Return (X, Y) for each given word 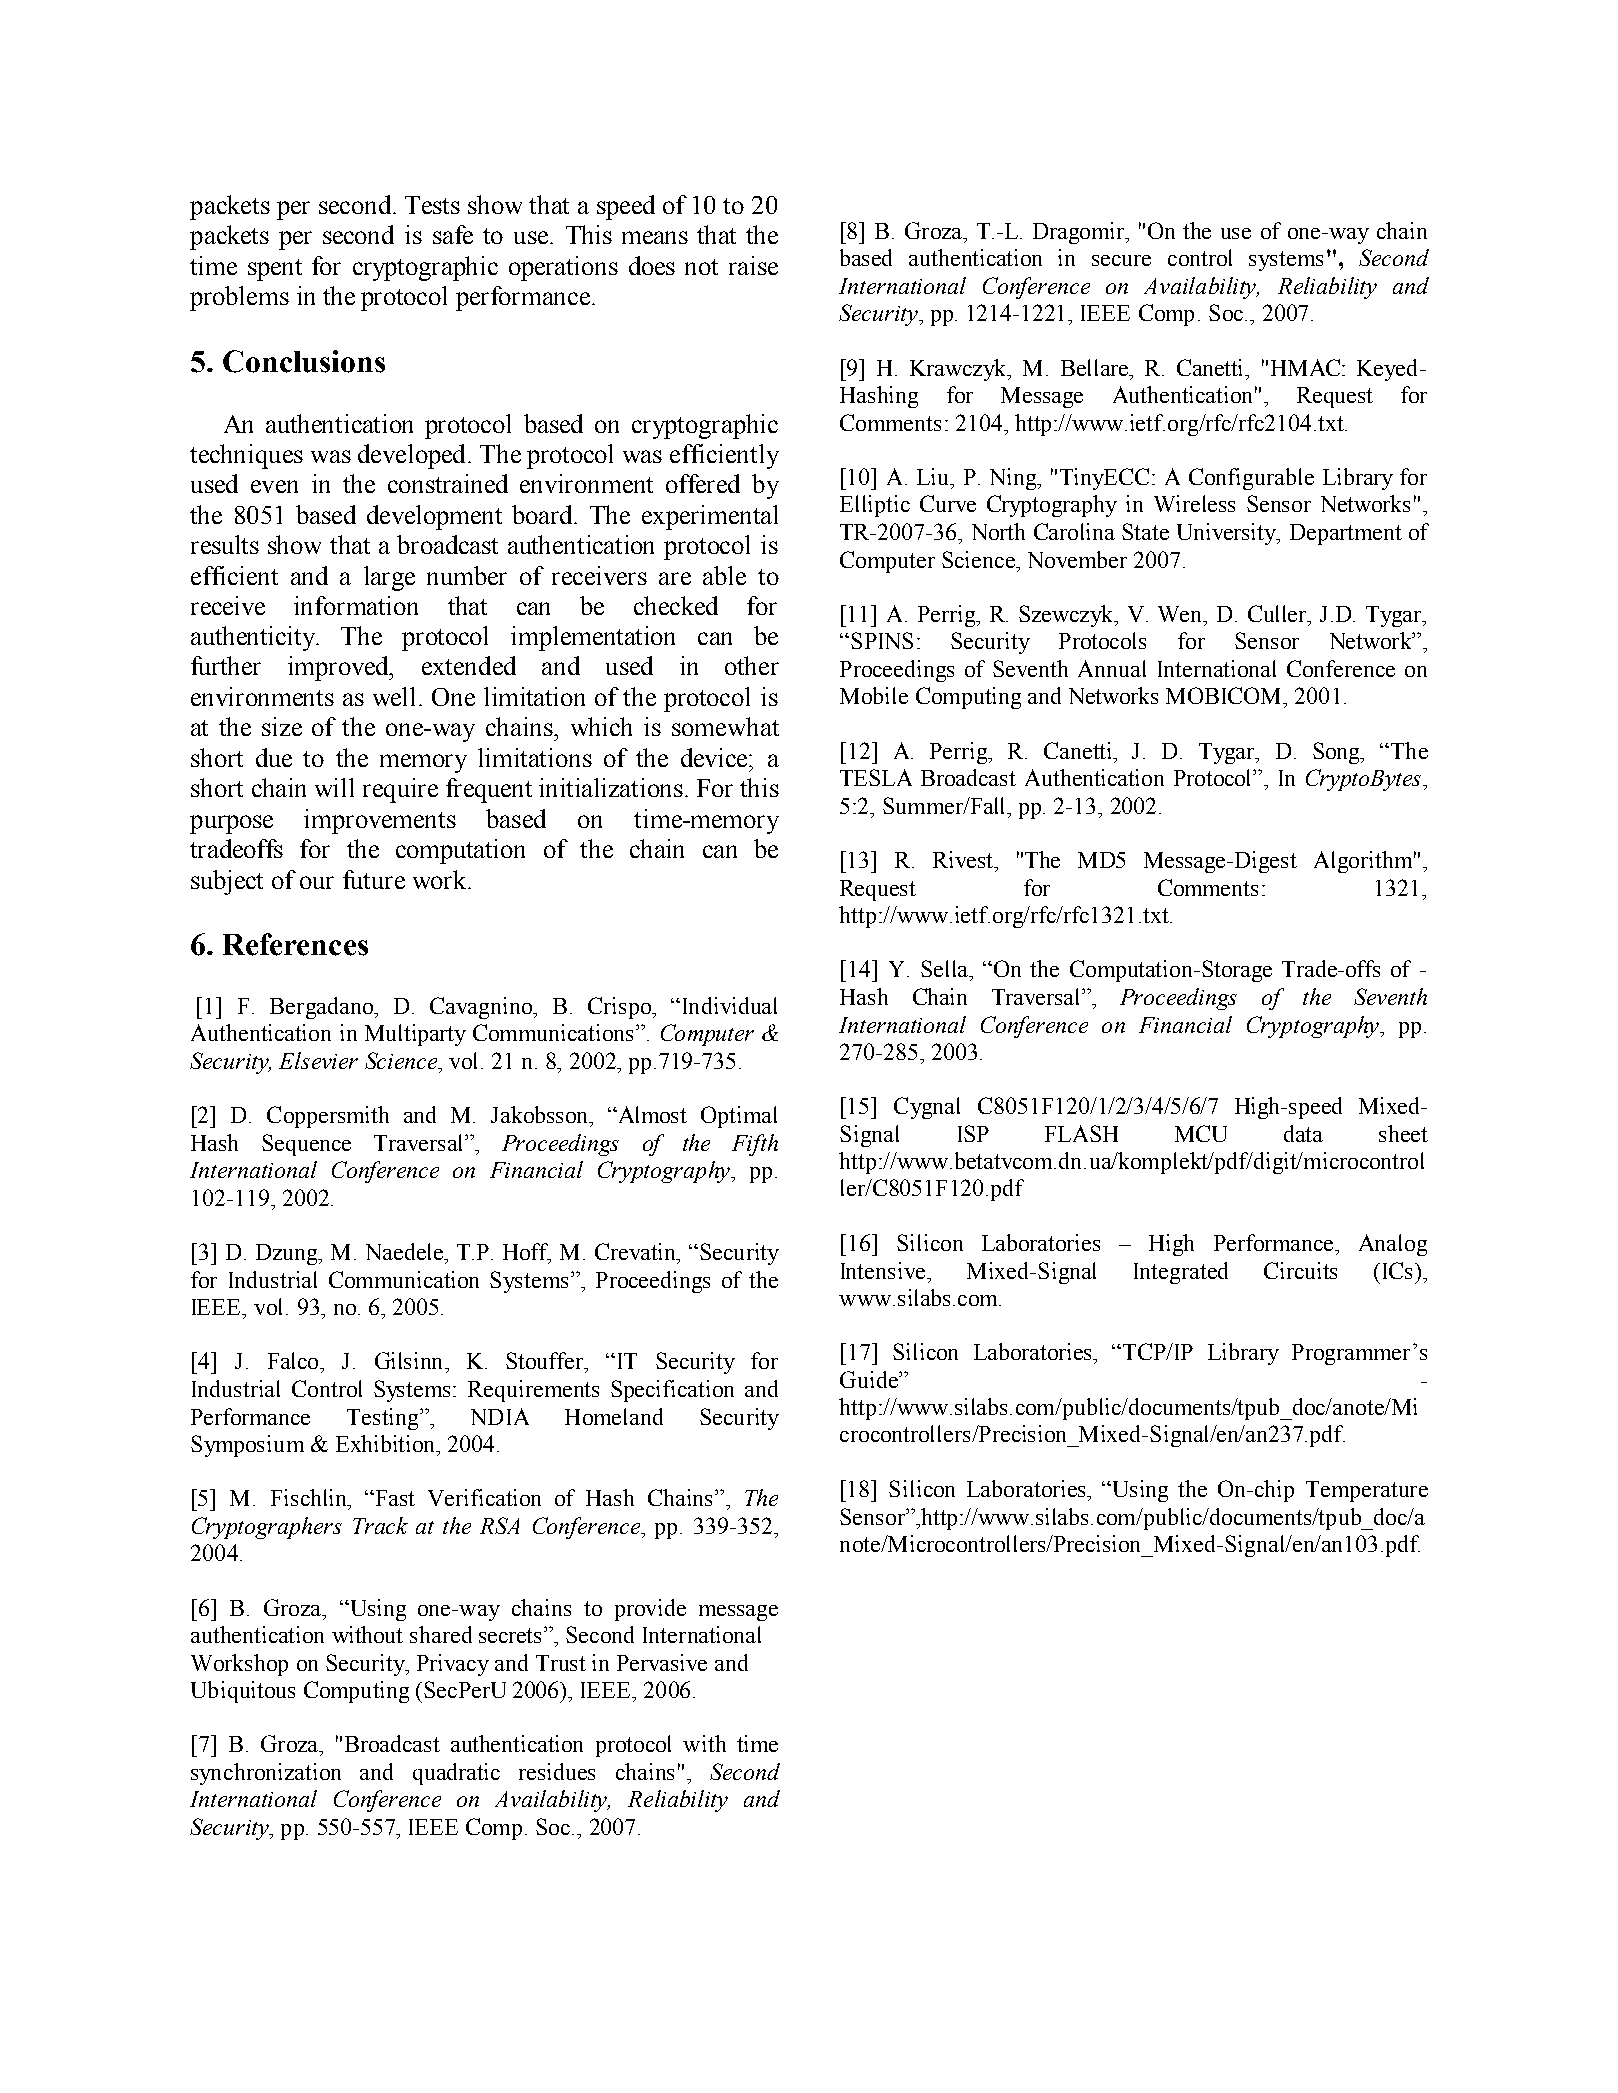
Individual (730, 1005)
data (1303, 1133)
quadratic (456, 1774)
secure (1121, 260)
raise (753, 265)
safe (453, 234)
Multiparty (415, 1035)
